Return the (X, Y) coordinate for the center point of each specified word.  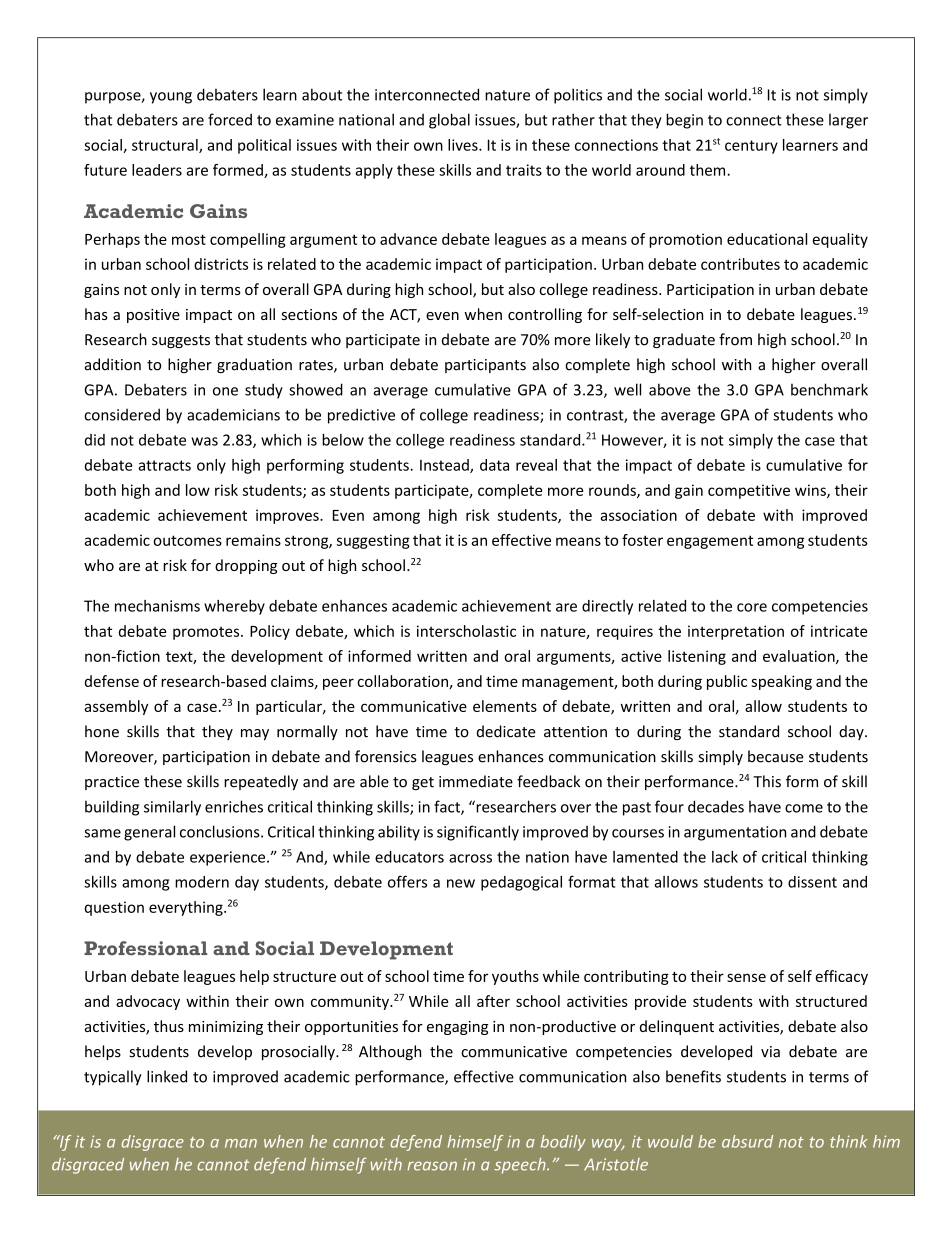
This (767, 781)
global (449, 121)
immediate (476, 781)
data (494, 465)
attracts (164, 465)
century (751, 147)
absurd (747, 1141)
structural (166, 146)
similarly (172, 808)
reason (432, 1166)
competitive (749, 491)
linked (167, 1076)
